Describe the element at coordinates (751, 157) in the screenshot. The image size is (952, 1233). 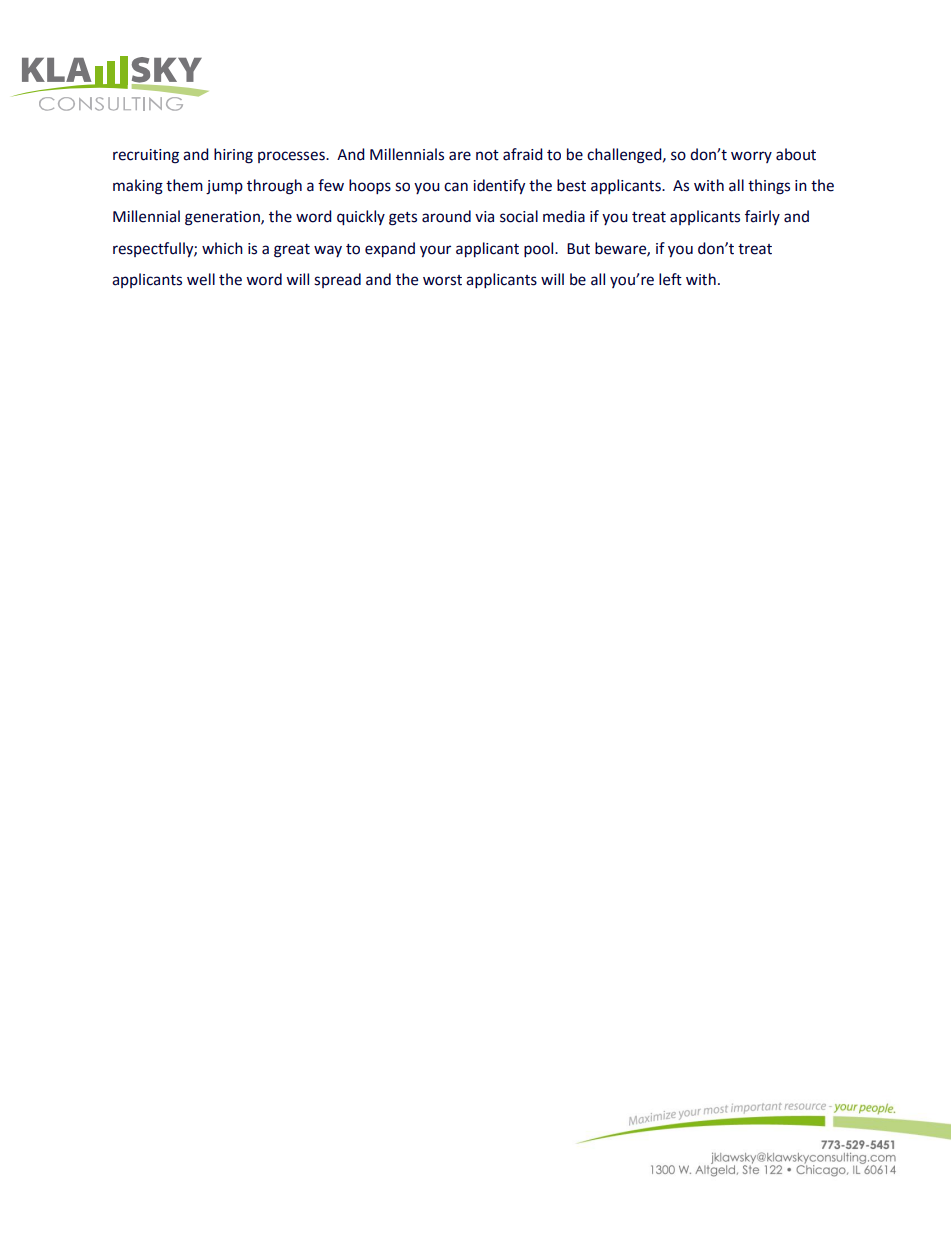
I see `worry` at that location.
